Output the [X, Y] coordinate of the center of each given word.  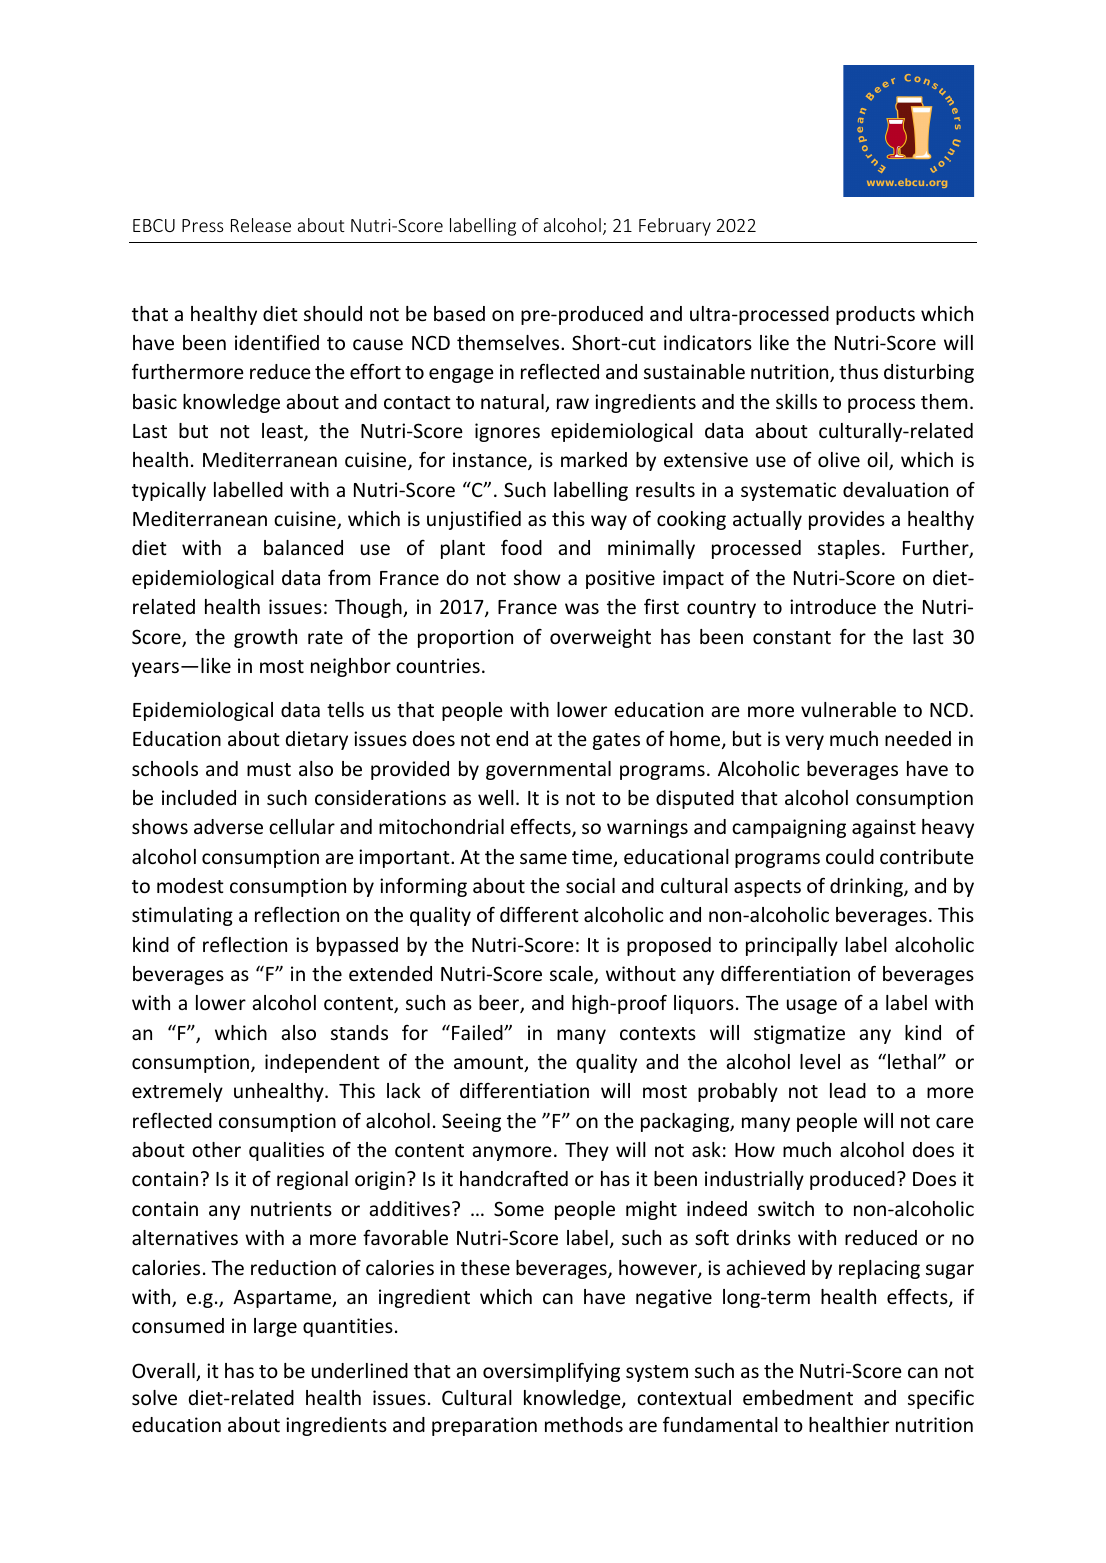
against [884, 828]
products [875, 315]
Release [261, 225]
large [275, 1327]
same [543, 858]
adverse [228, 826]
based [459, 313]
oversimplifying [551, 1372]
